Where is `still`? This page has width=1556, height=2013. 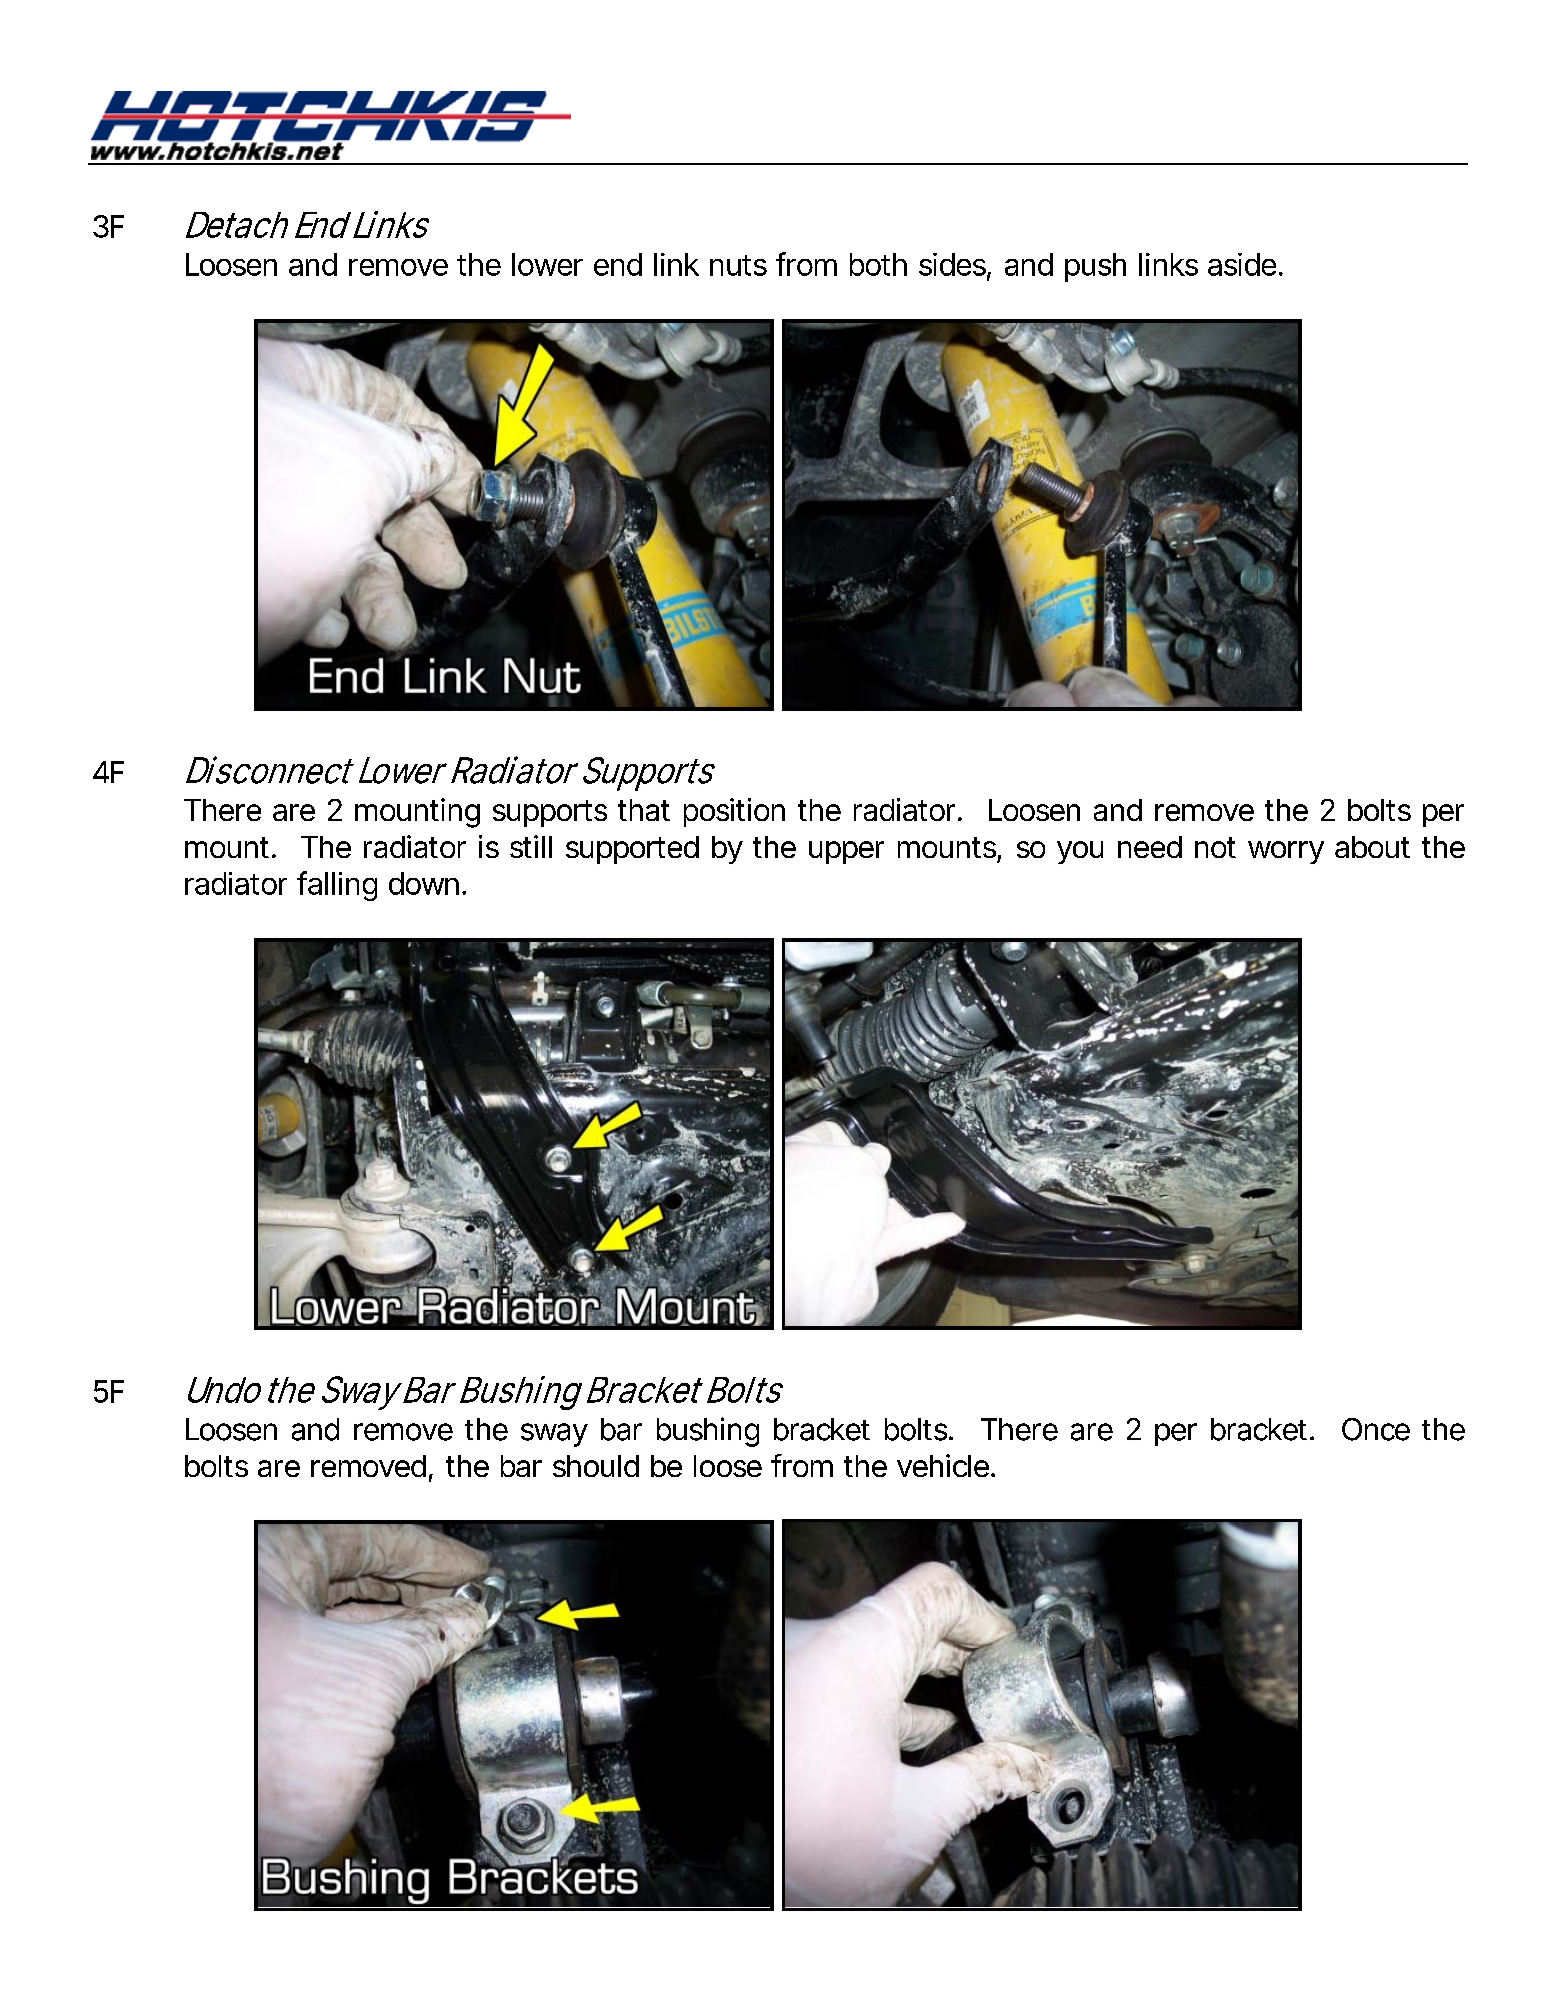
still is located at coordinates (531, 846).
